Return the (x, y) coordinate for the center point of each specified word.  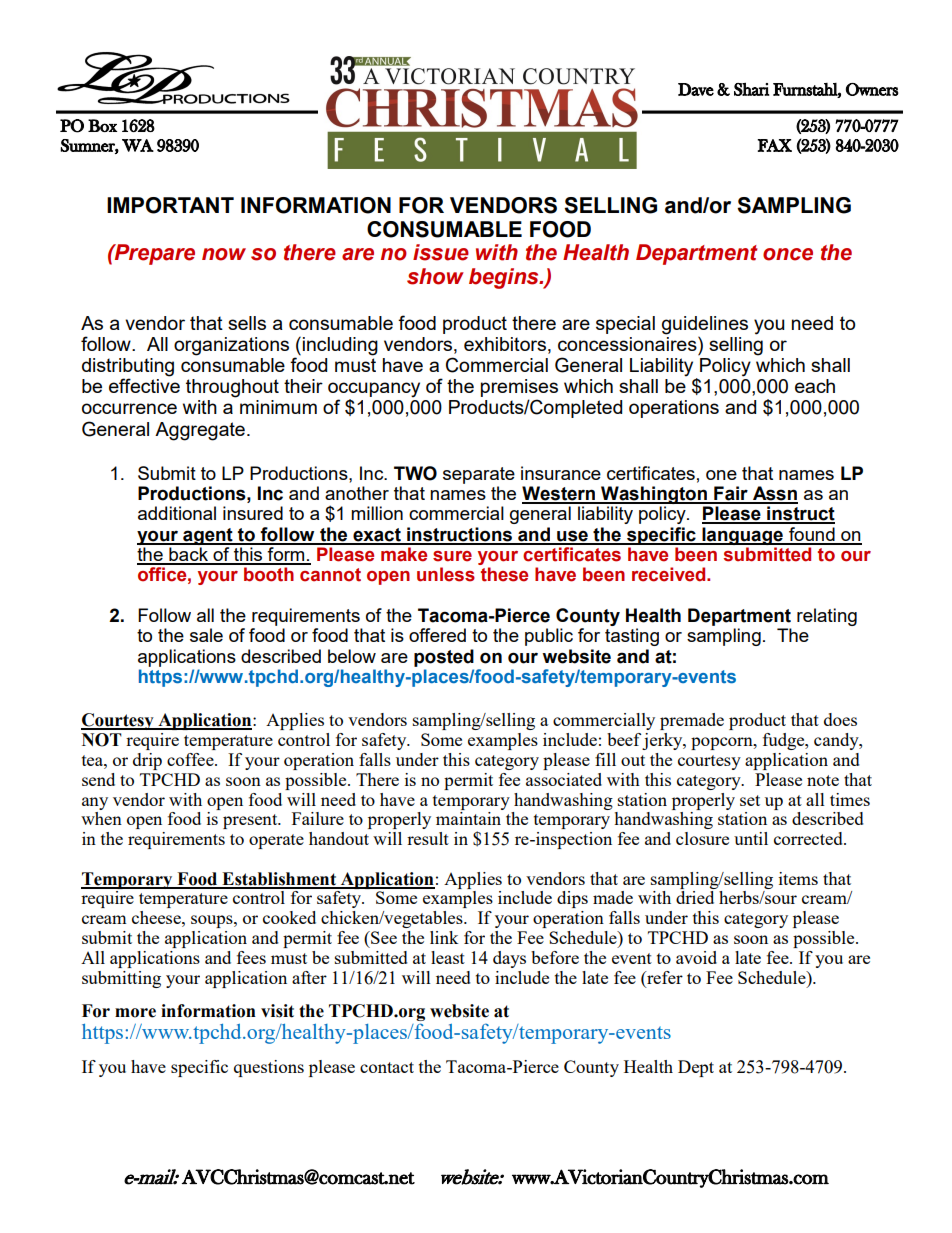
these (504, 574)
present (251, 821)
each (815, 386)
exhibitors (505, 344)
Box (102, 125)
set (750, 800)
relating (827, 617)
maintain (468, 818)
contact (387, 1067)
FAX (774, 145)
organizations (231, 346)
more (135, 1013)
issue (441, 252)
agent (208, 536)
